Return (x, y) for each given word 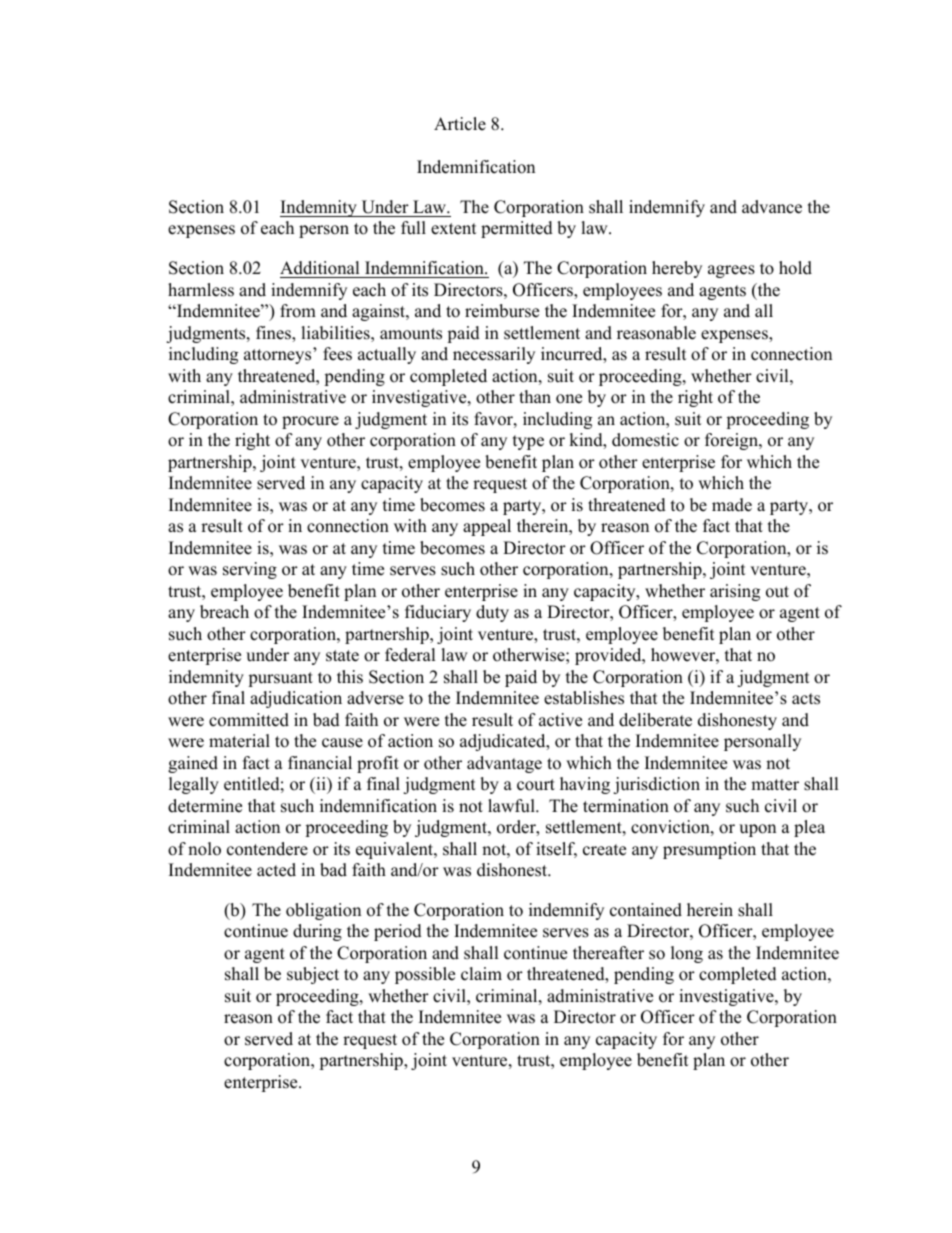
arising (735, 592)
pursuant (280, 679)
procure (310, 422)
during (317, 932)
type (528, 442)
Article (460, 124)
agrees (731, 271)
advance (772, 207)
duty (492, 613)
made (732, 505)
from (298, 311)
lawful (512, 806)
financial (320, 763)
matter (775, 785)
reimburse (502, 311)
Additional (320, 268)
